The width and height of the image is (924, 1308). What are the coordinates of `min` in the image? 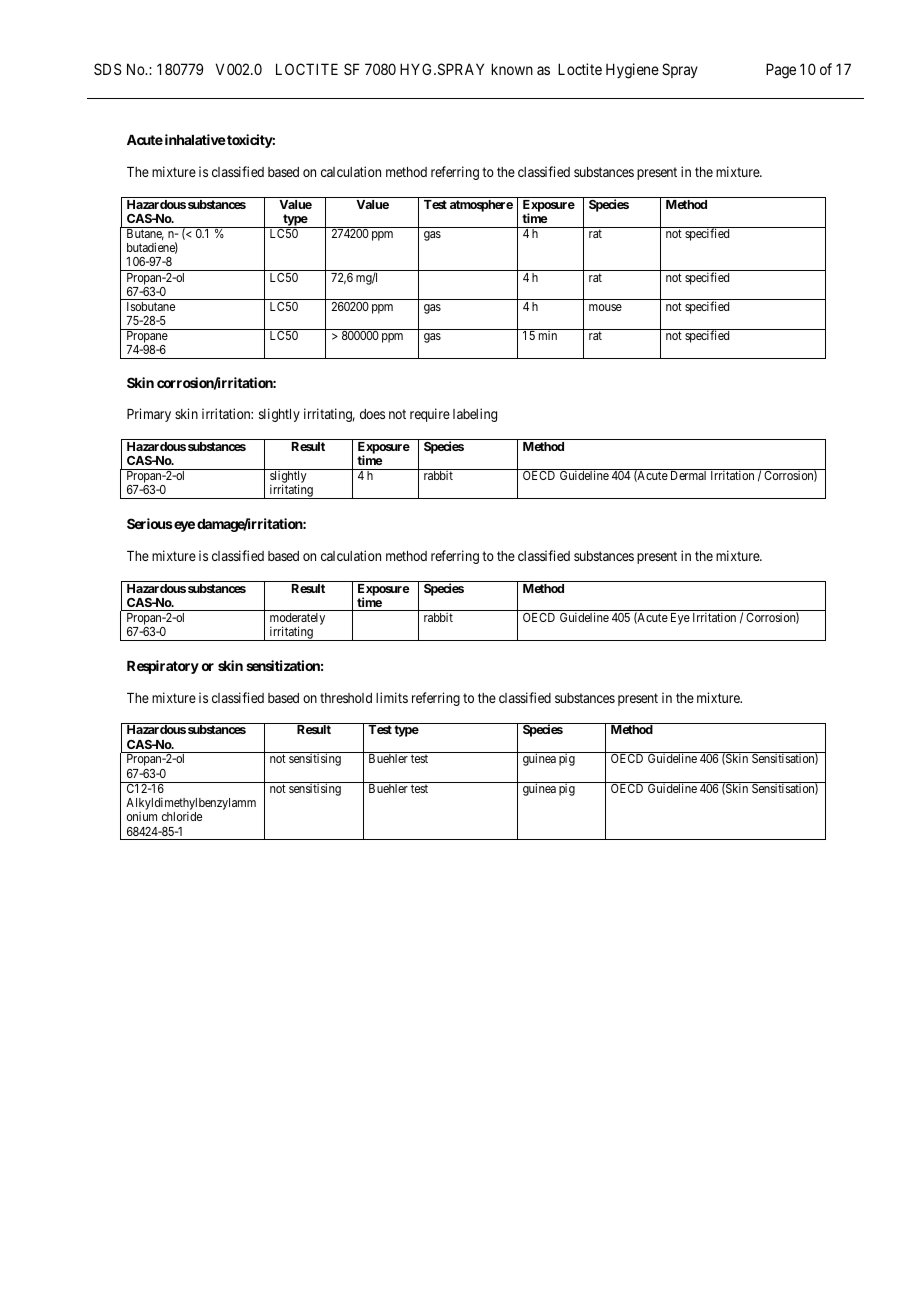 It's located at (548, 335).
